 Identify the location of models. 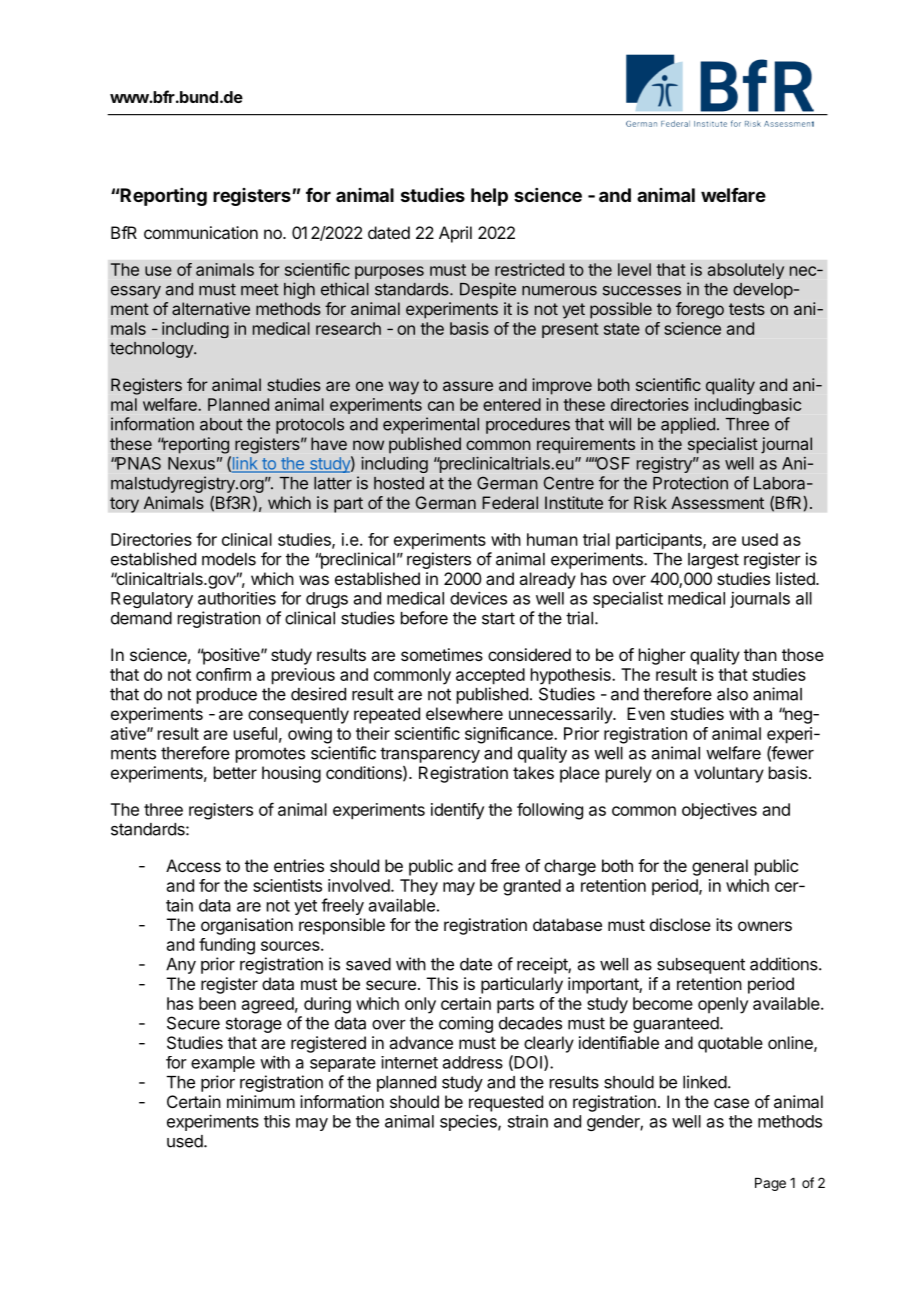
(229, 559).
